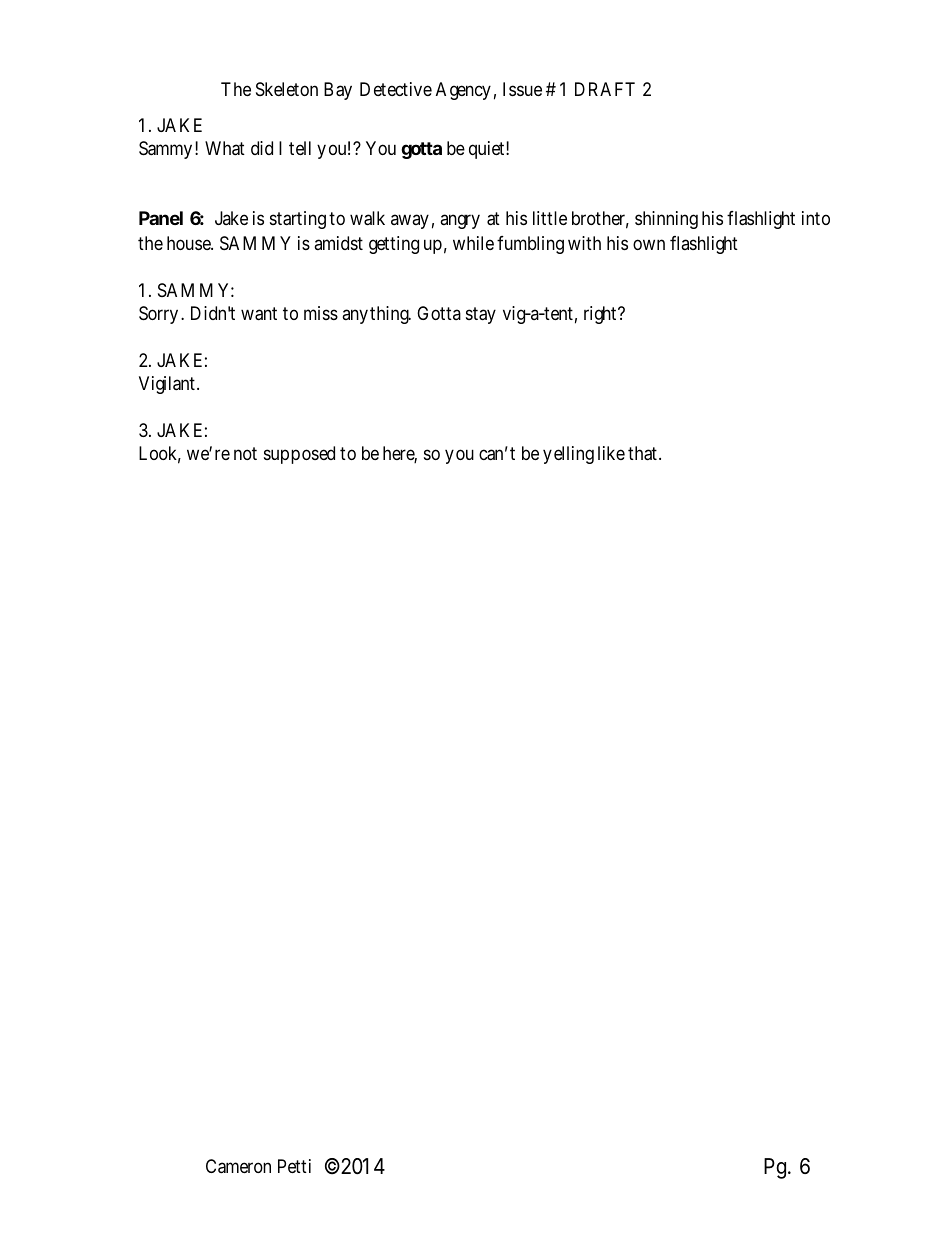 Image resolution: width=952 pixels, height=1233 pixels. Describe the element at coordinates (376, 315) in the screenshot. I see `anything` at that location.
